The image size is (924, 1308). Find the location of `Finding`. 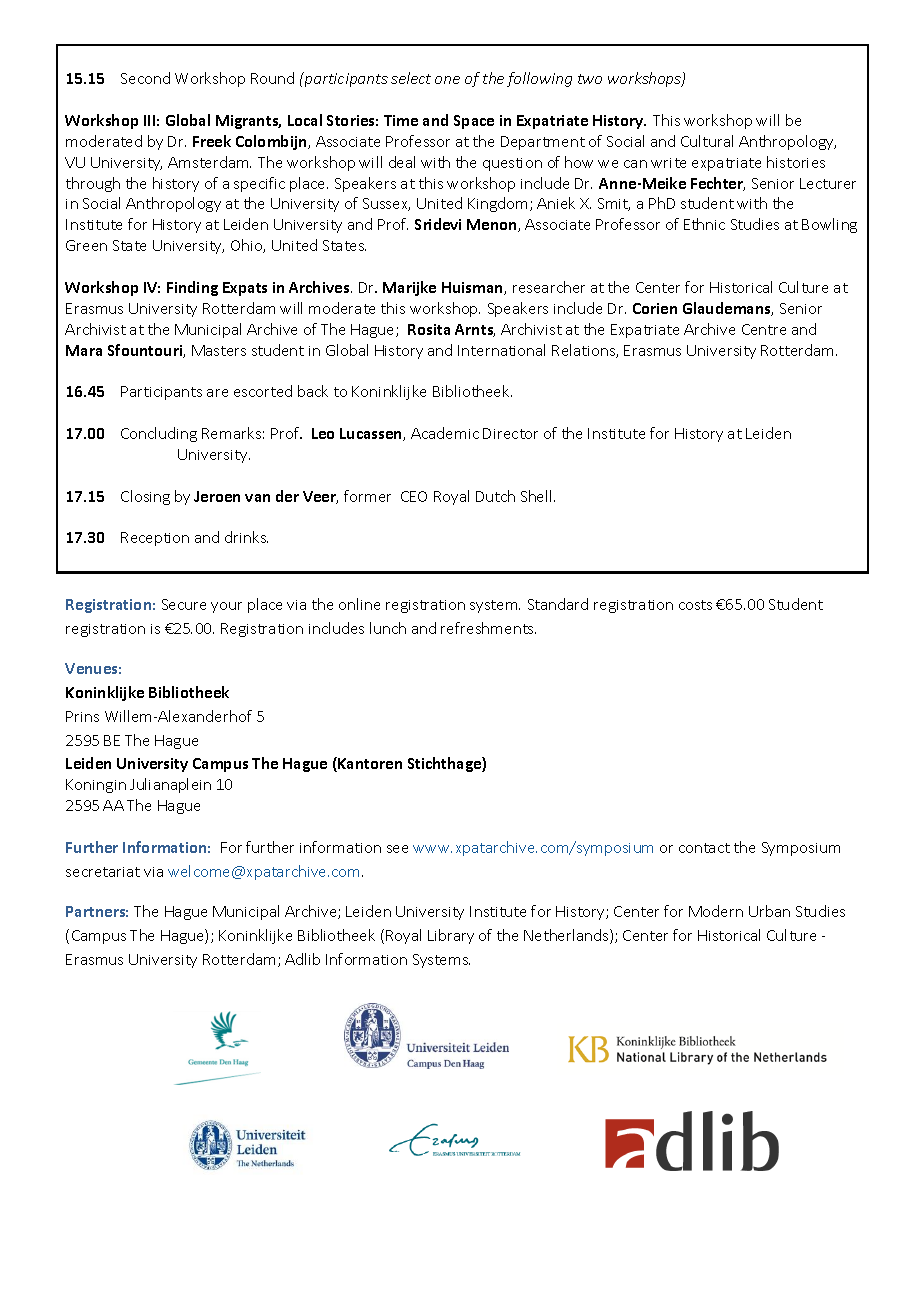

Finding is located at coordinates (192, 288).
